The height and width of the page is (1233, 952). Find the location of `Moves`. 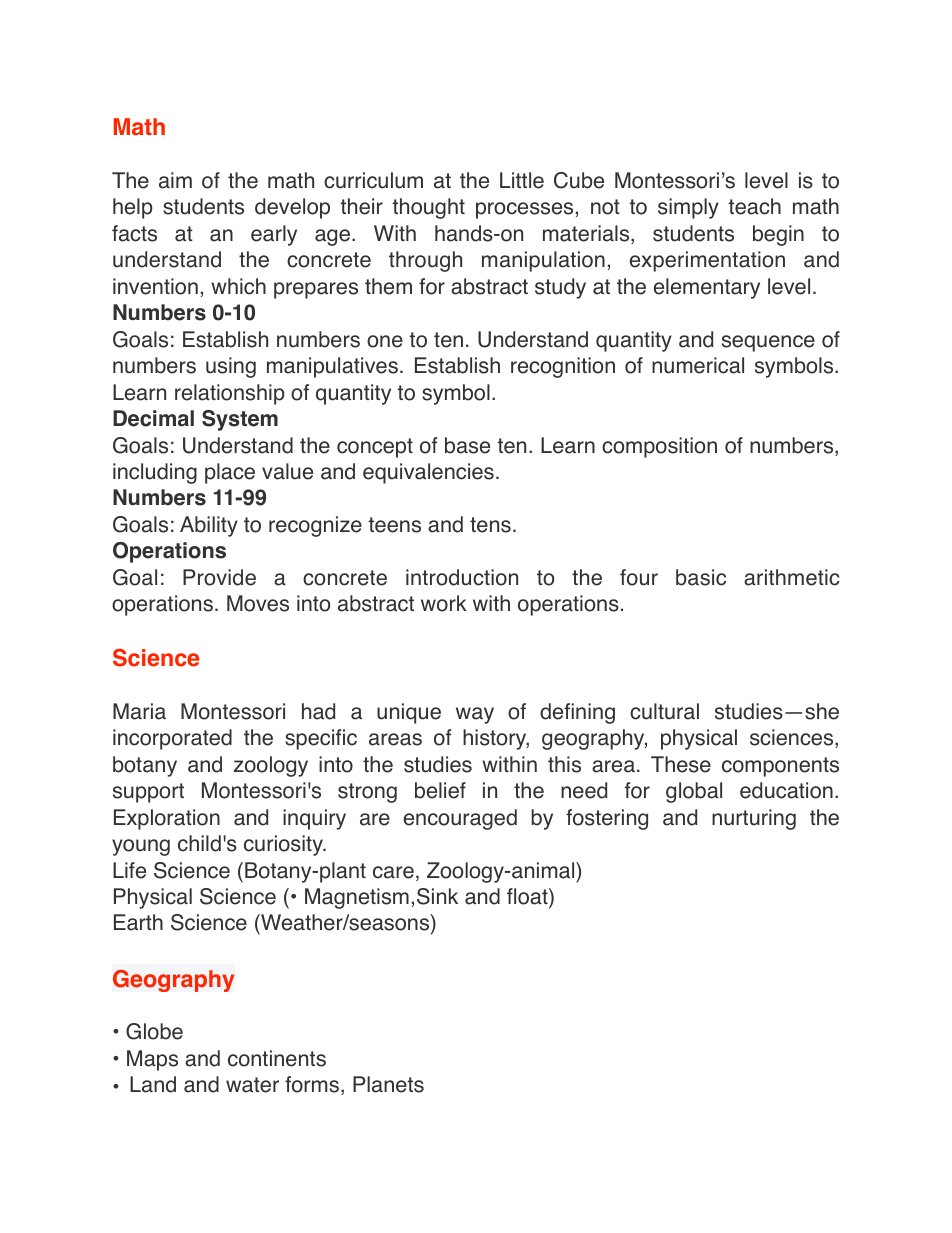

Moves is located at coordinates (258, 603).
